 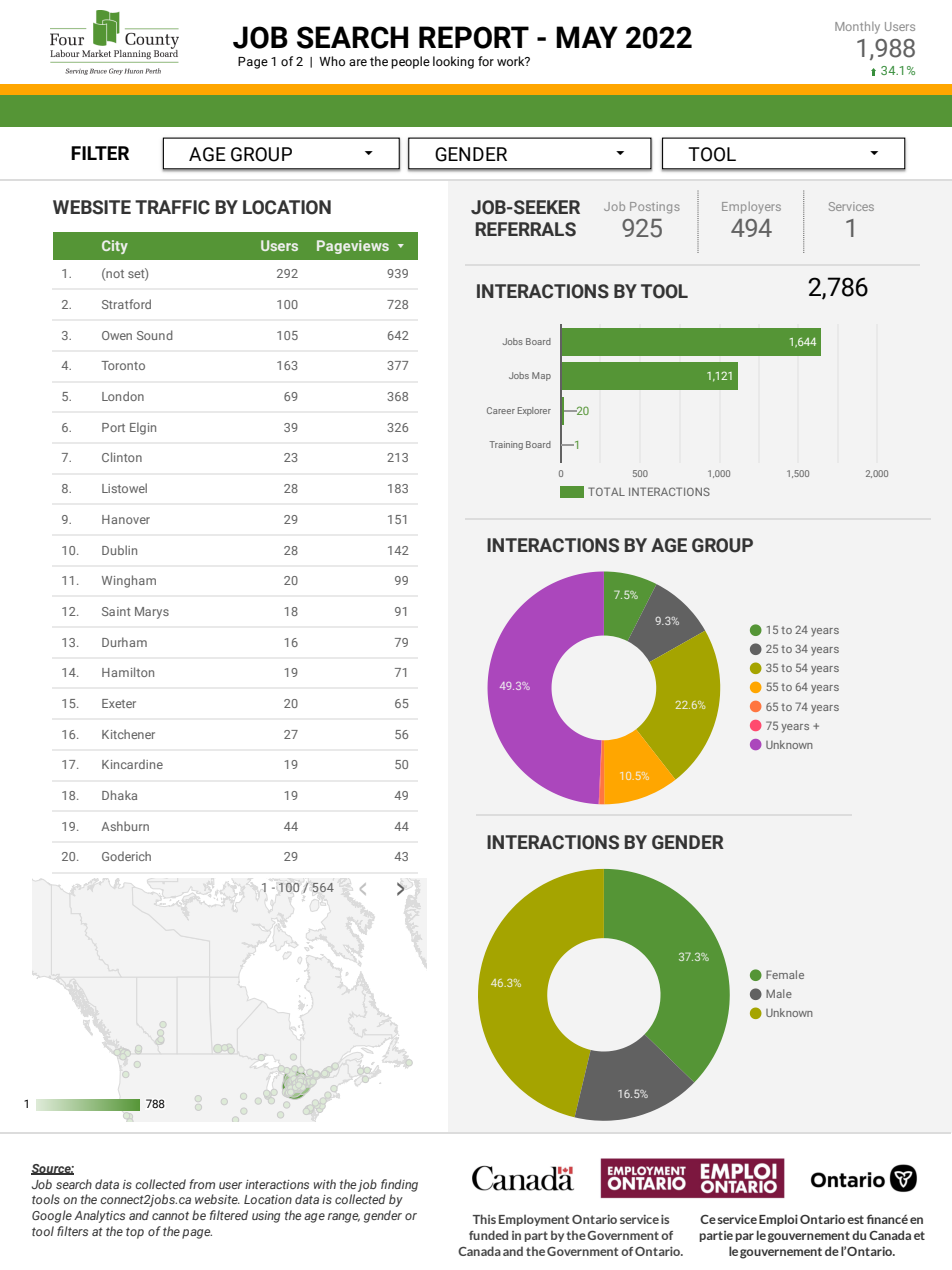 I want to click on looking, so click(x=453, y=62).
